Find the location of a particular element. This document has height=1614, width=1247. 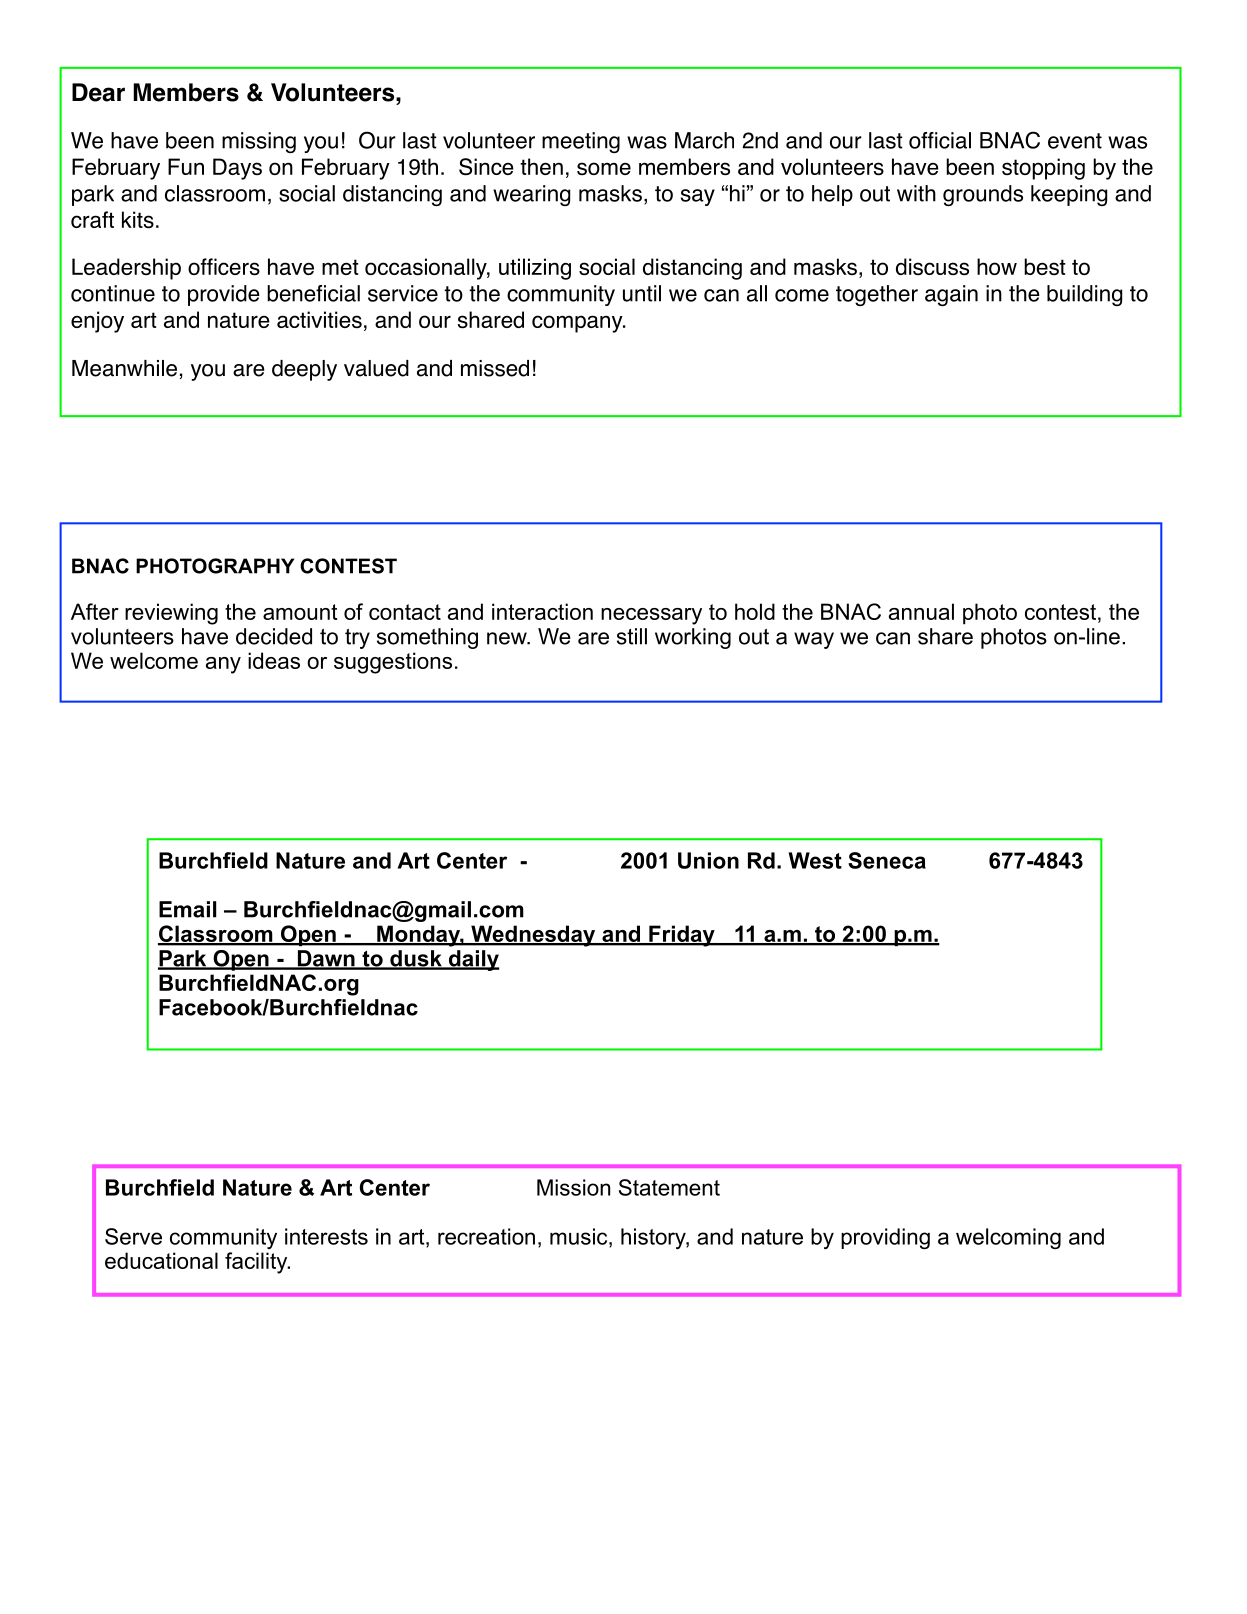

official is located at coordinates (940, 140).
